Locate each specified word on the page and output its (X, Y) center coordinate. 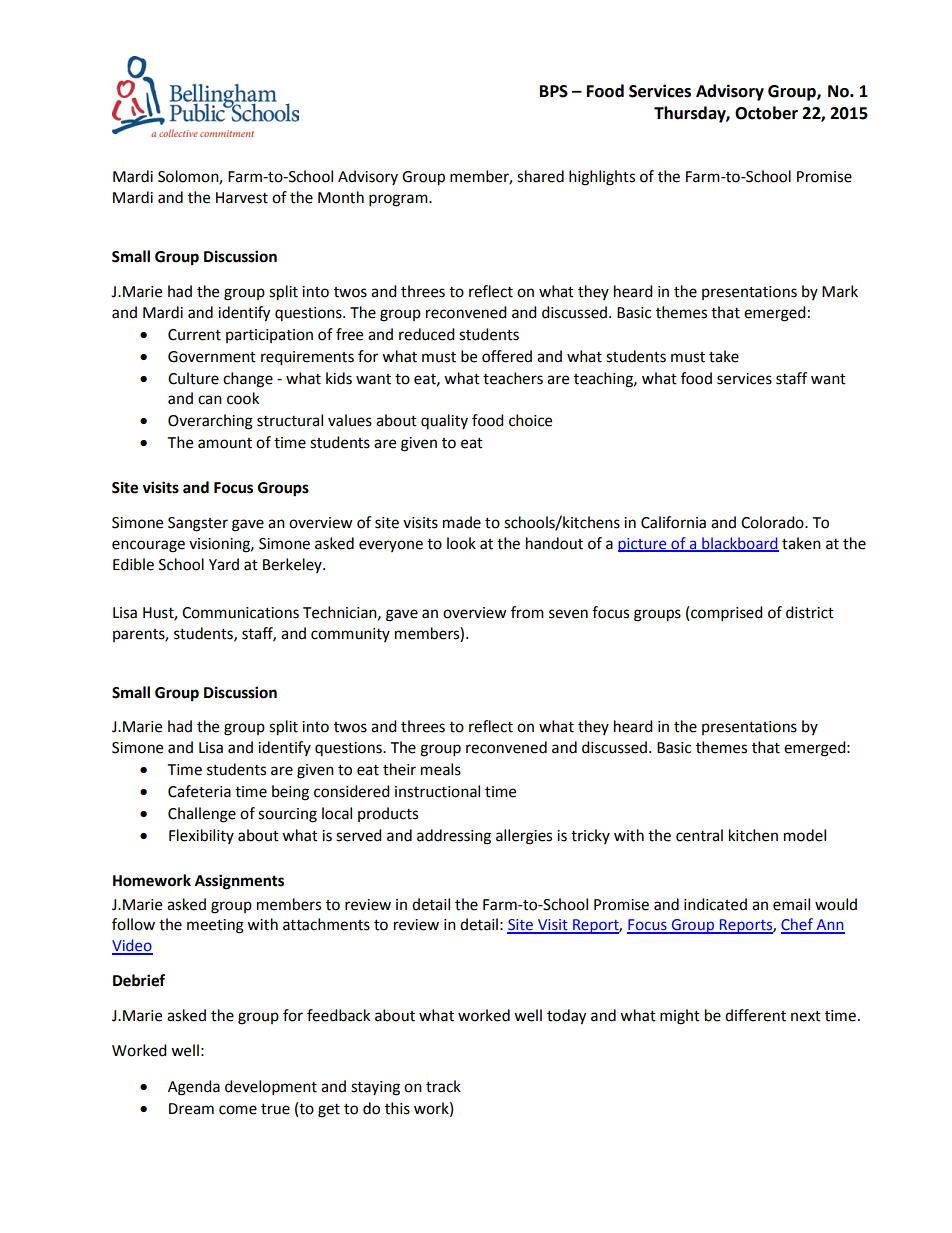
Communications (240, 613)
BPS (554, 91)
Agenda (194, 1088)
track (443, 1086)
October (766, 113)
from (527, 612)
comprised (727, 614)
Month (341, 197)
